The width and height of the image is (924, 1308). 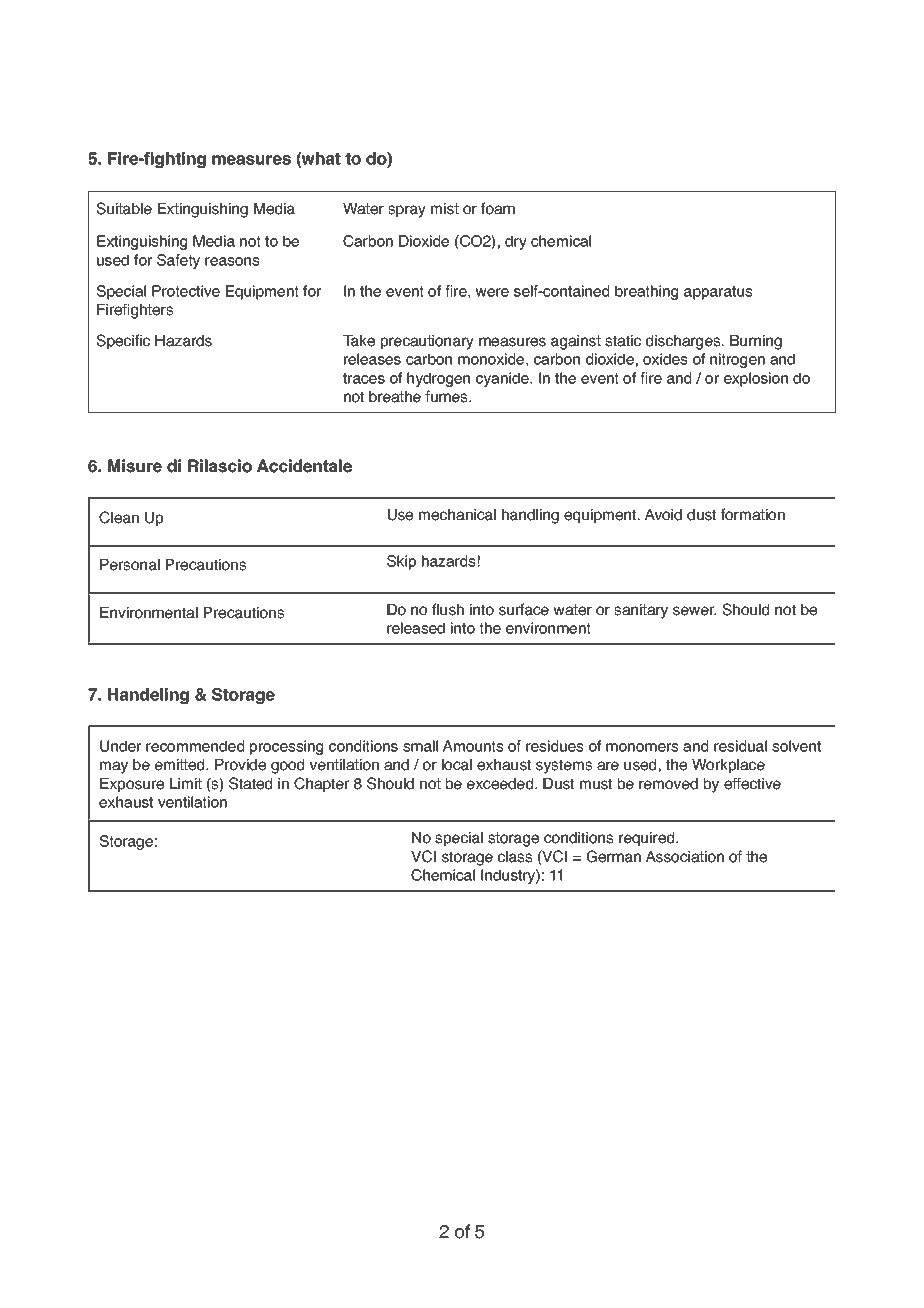 What do you see at coordinates (753, 514) in the image?
I see `formation` at bounding box center [753, 514].
